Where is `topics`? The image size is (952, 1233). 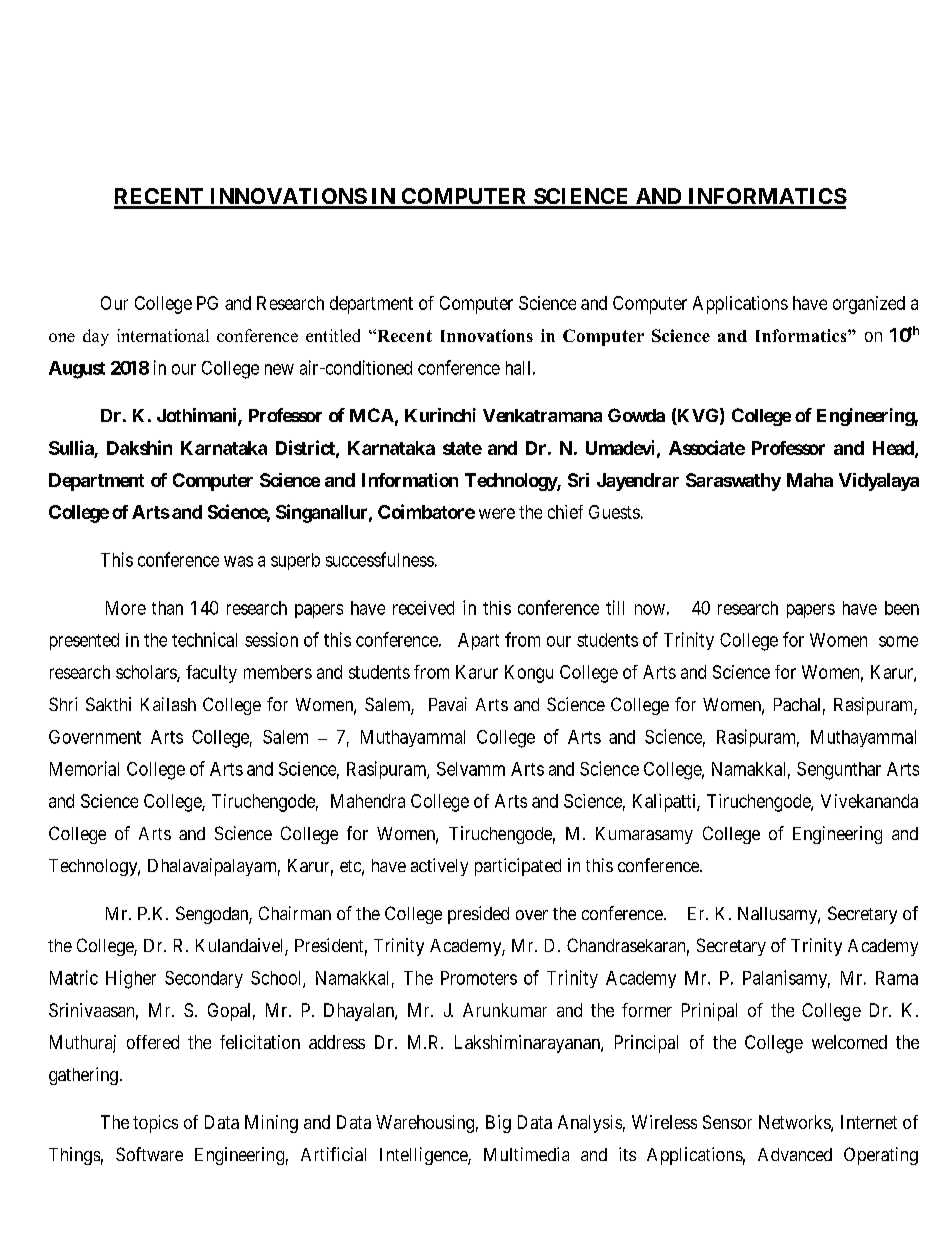
topics is located at coordinates (155, 1124).
